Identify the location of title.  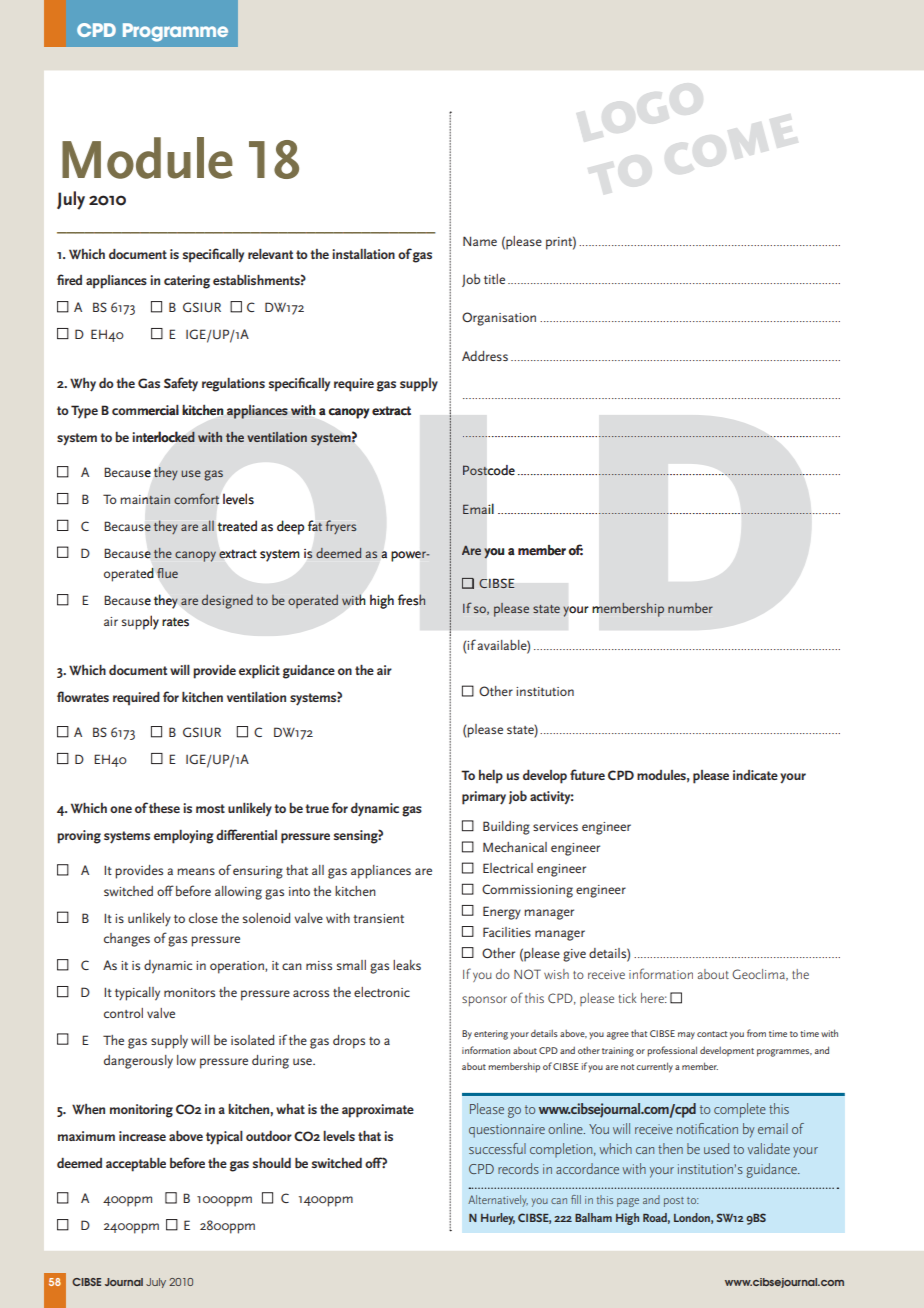
(494, 279).
